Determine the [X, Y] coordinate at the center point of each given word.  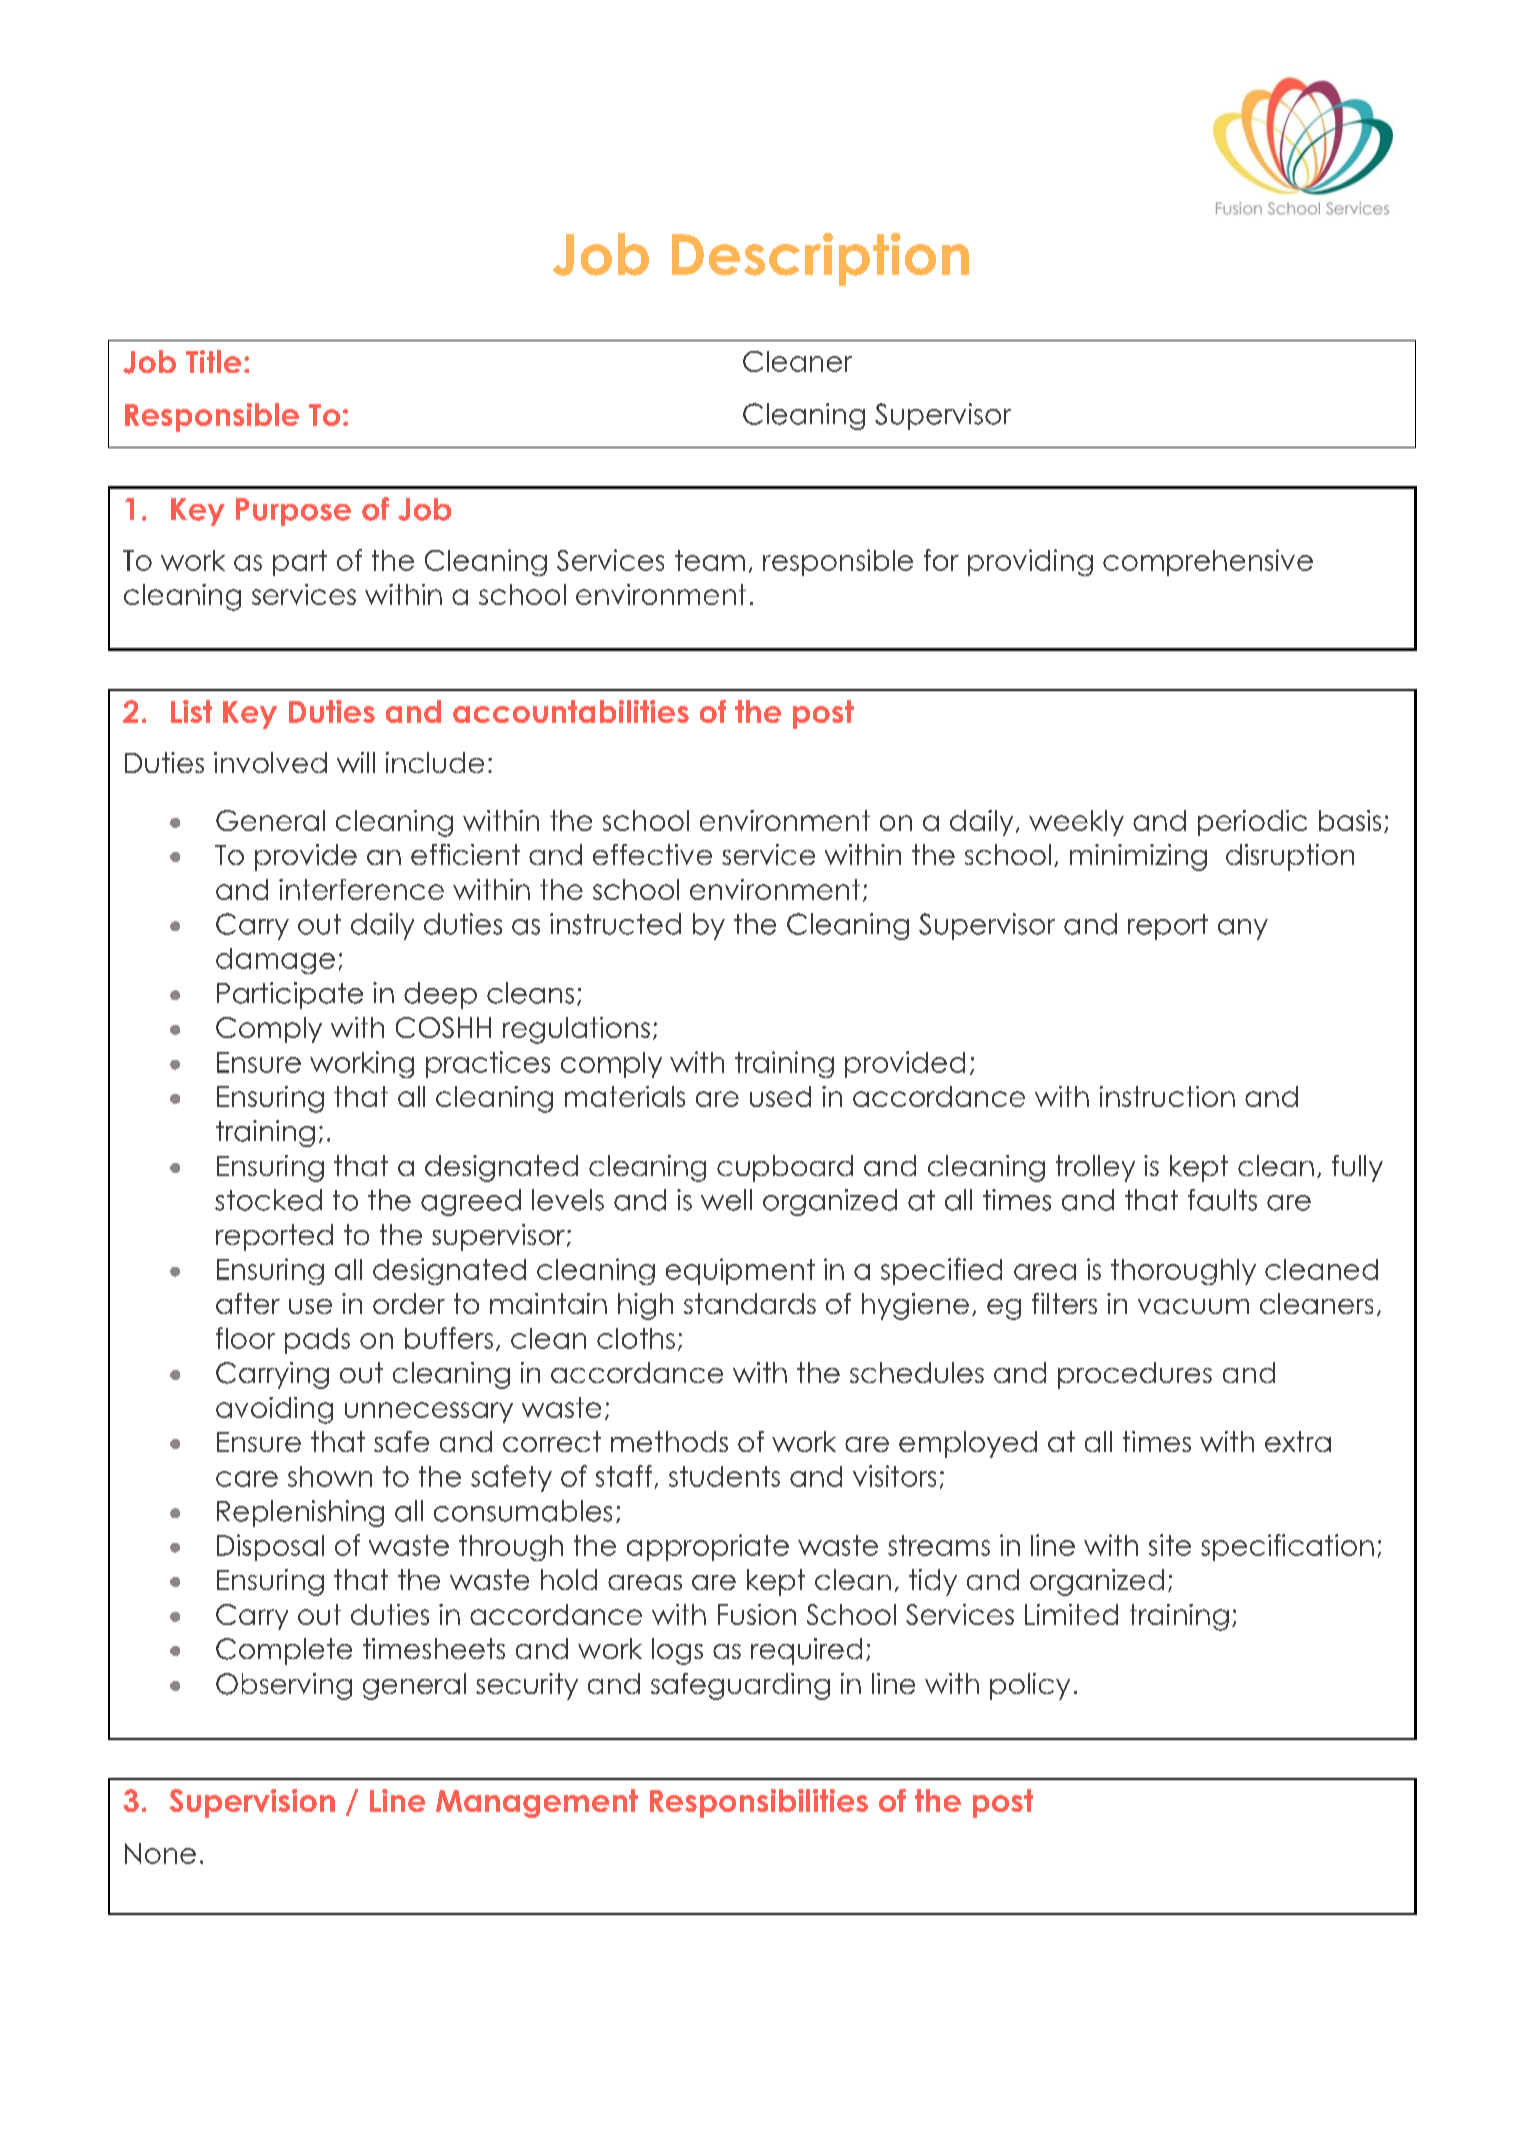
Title [213, 361]
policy [1030, 1686]
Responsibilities [759, 1803]
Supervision [252, 1803]
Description [820, 259]
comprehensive [1208, 562]
